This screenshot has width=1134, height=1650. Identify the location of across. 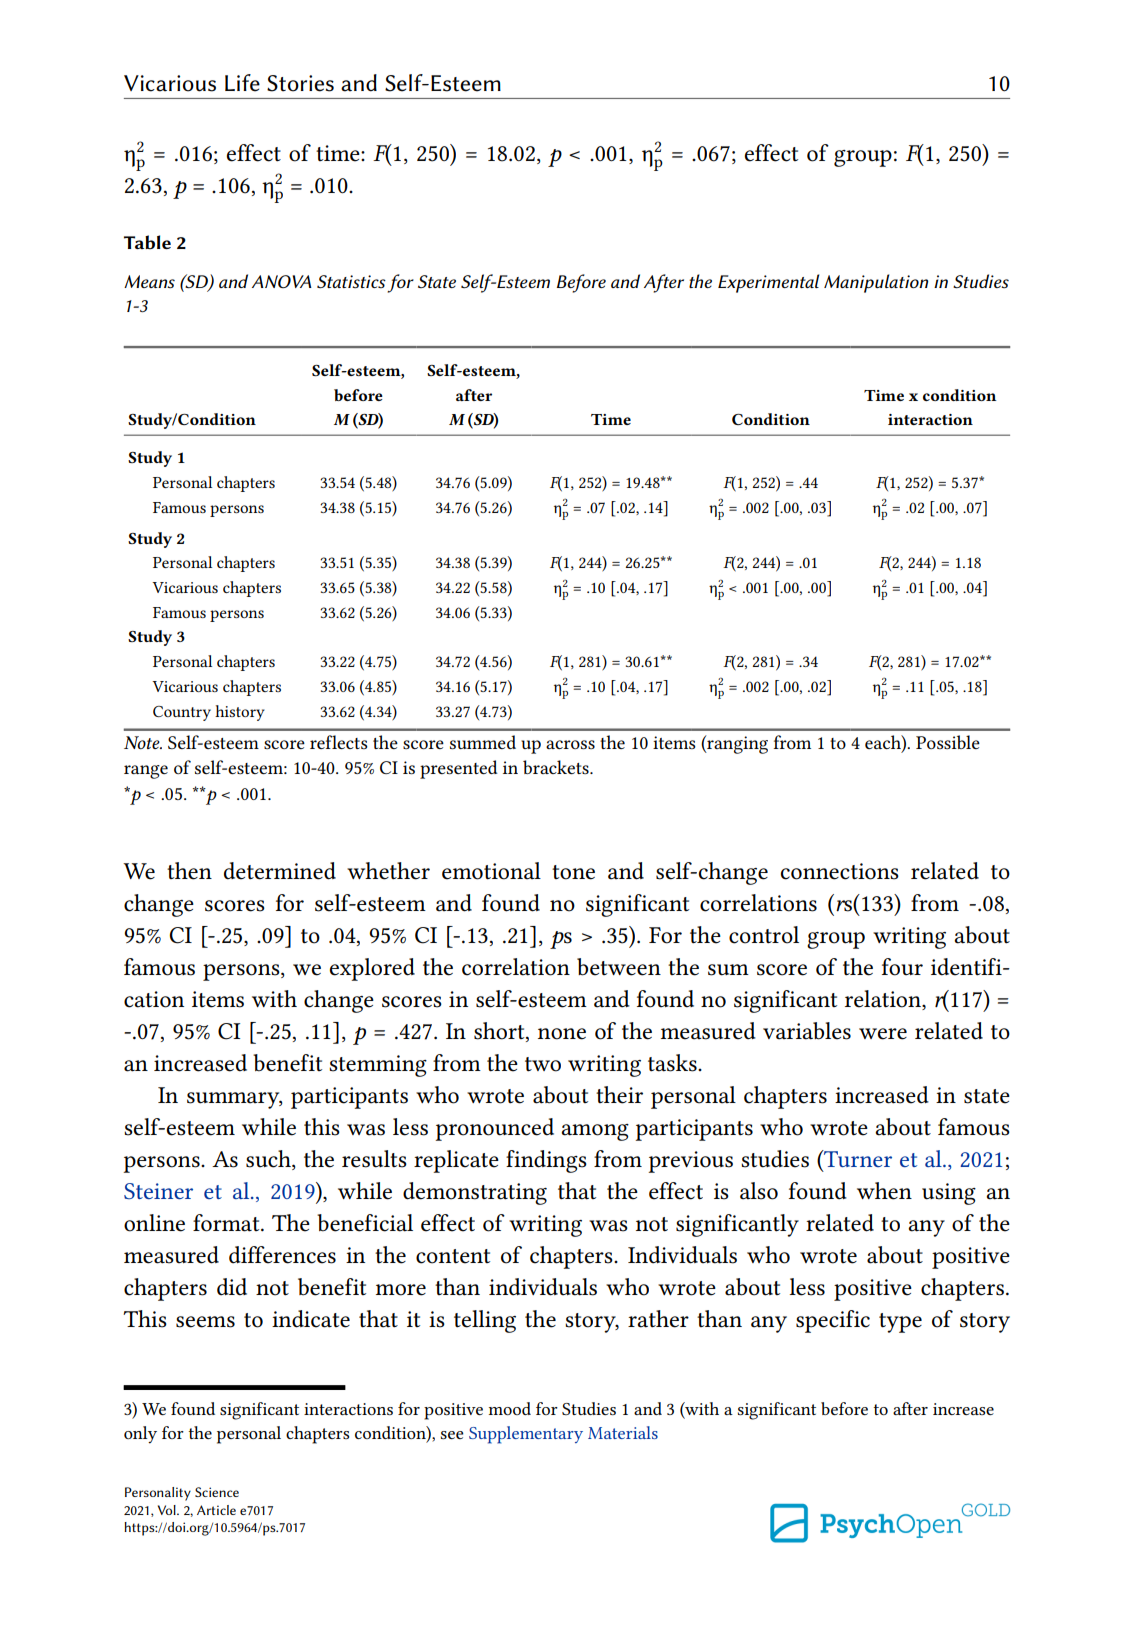
(570, 744).
